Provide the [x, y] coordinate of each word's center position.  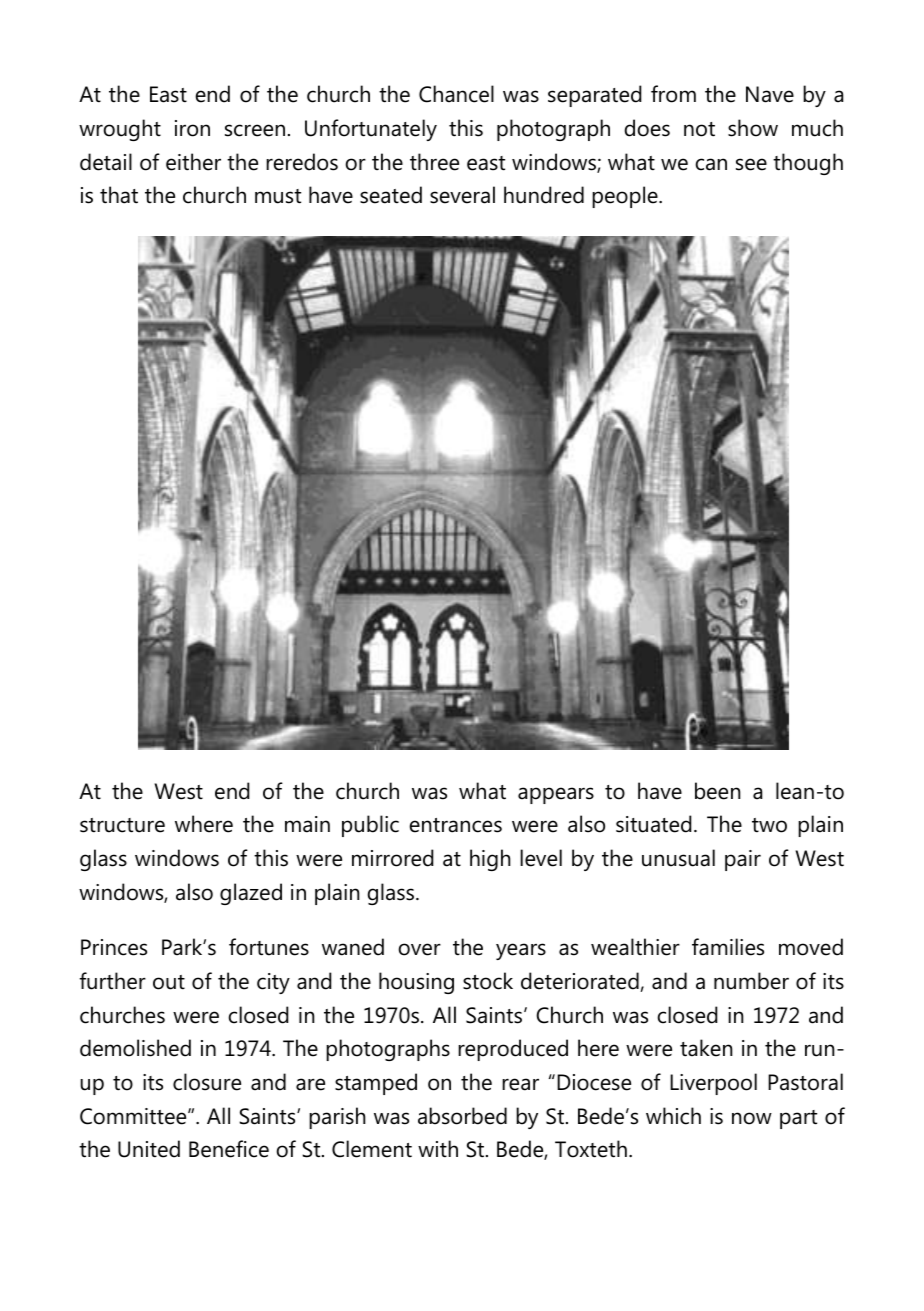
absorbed [462, 1116]
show [753, 128]
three [434, 162]
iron [192, 128]
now [752, 1118]
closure [207, 1082]
